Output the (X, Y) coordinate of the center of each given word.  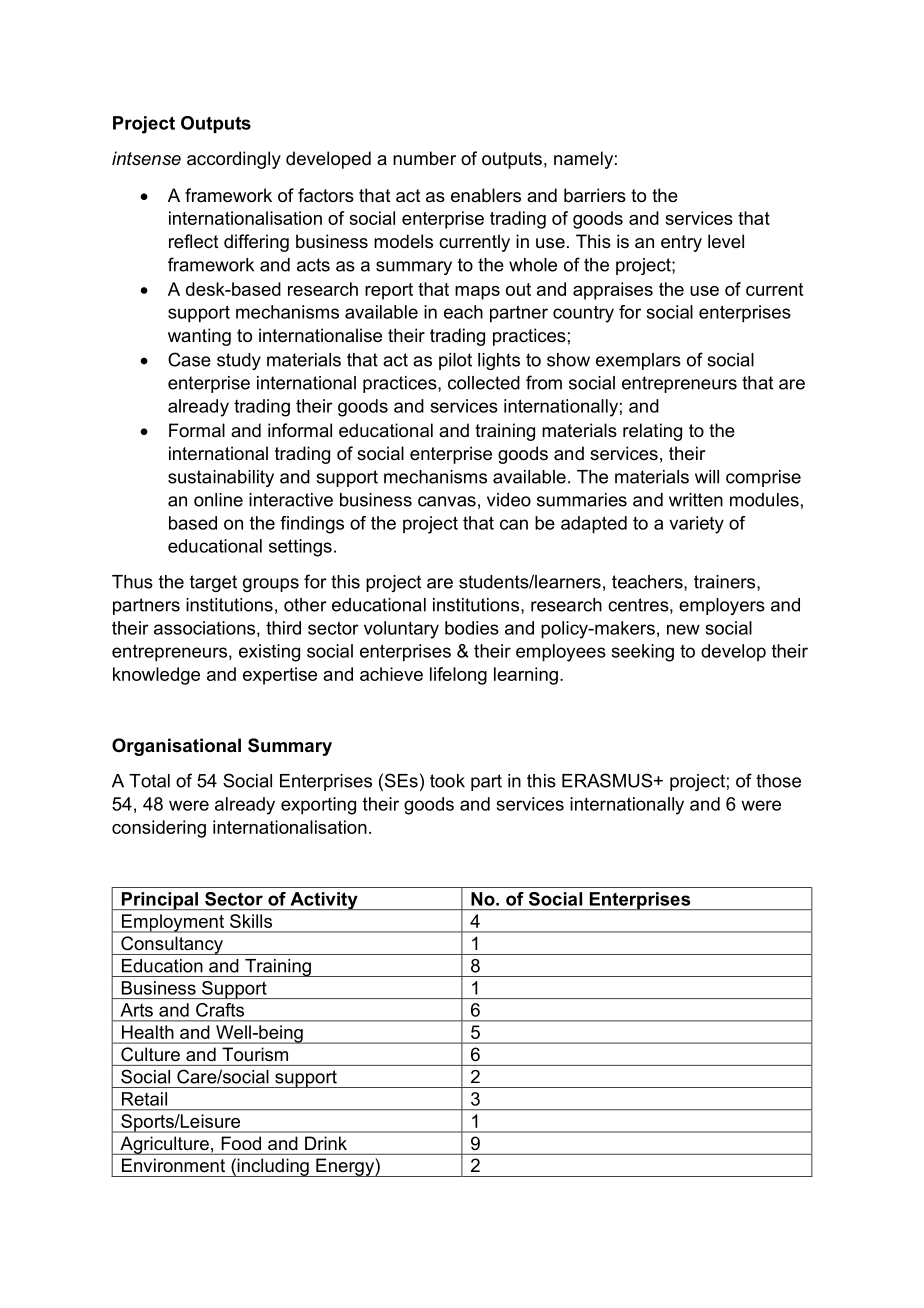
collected (484, 383)
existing (269, 653)
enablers (486, 195)
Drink (326, 1143)
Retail (144, 1099)
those (778, 781)
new (683, 629)
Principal (159, 901)
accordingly (234, 160)
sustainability (221, 478)
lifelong (458, 676)
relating (652, 432)
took (447, 781)
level (726, 241)
